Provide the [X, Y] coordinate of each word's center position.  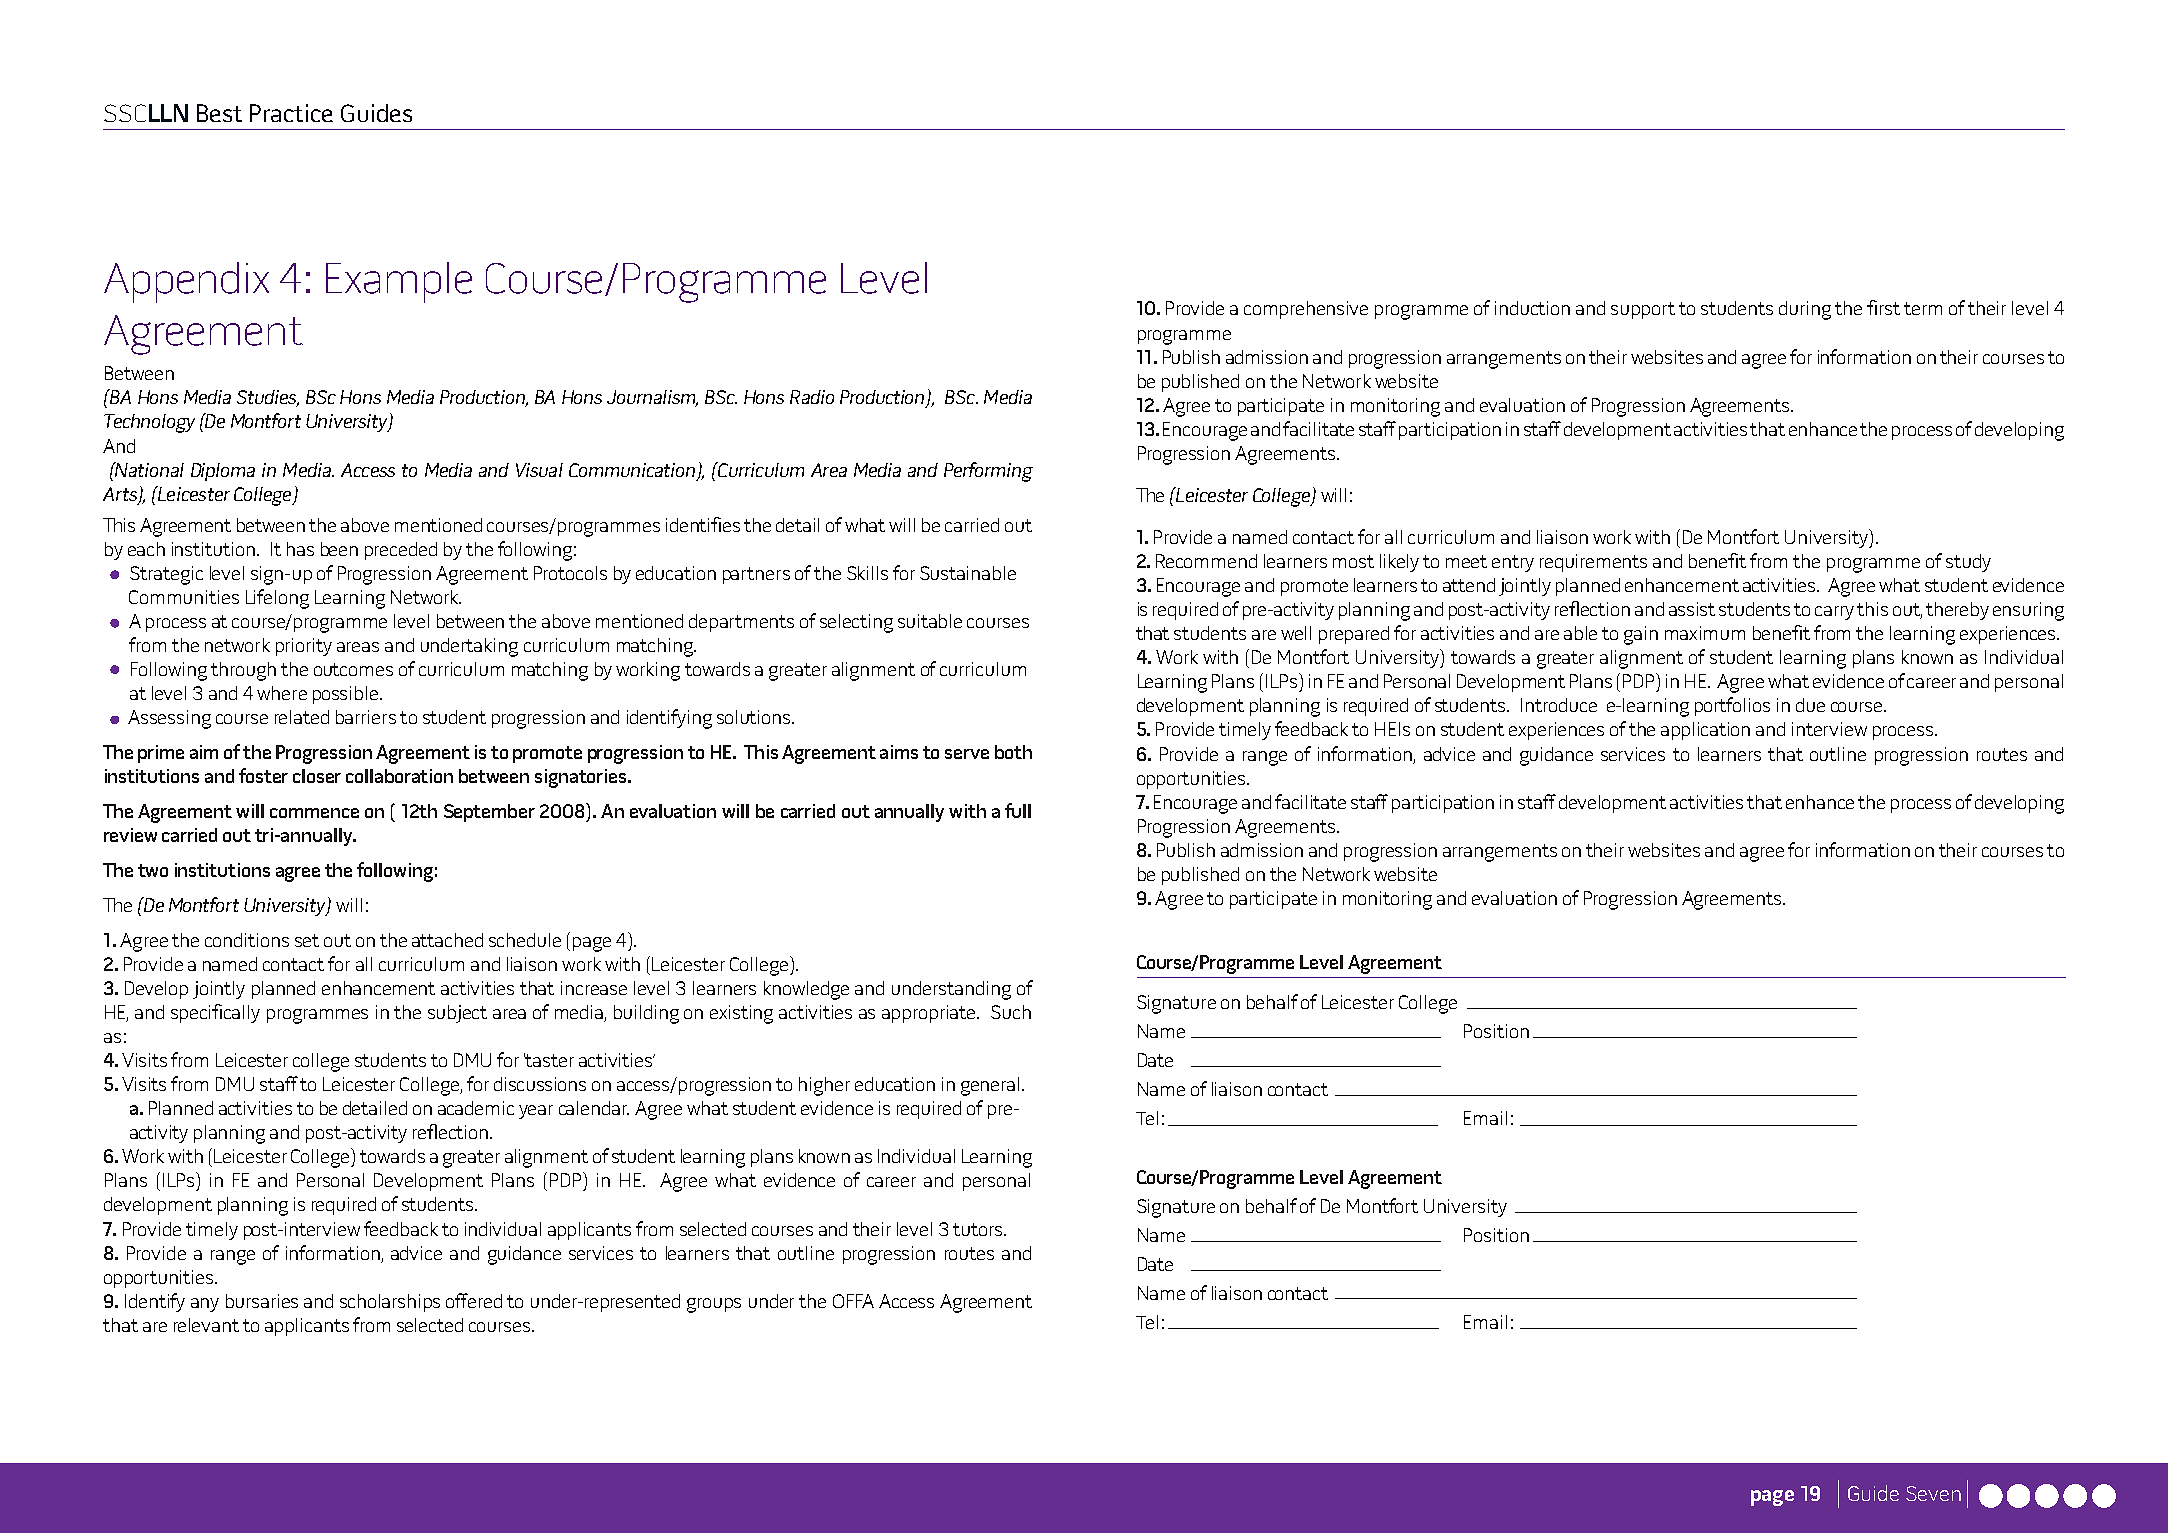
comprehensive [1306, 310]
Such [1011, 1012]
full [1018, 810]
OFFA [853, 1301]
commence [314, 813]
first [1883, 307]
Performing [988, 472]
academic [476, 1108]
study [1968, 563]
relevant [206, 1325]
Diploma [223, 472]
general [990, 1086]
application [1705, 731]
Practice [291, 113]
